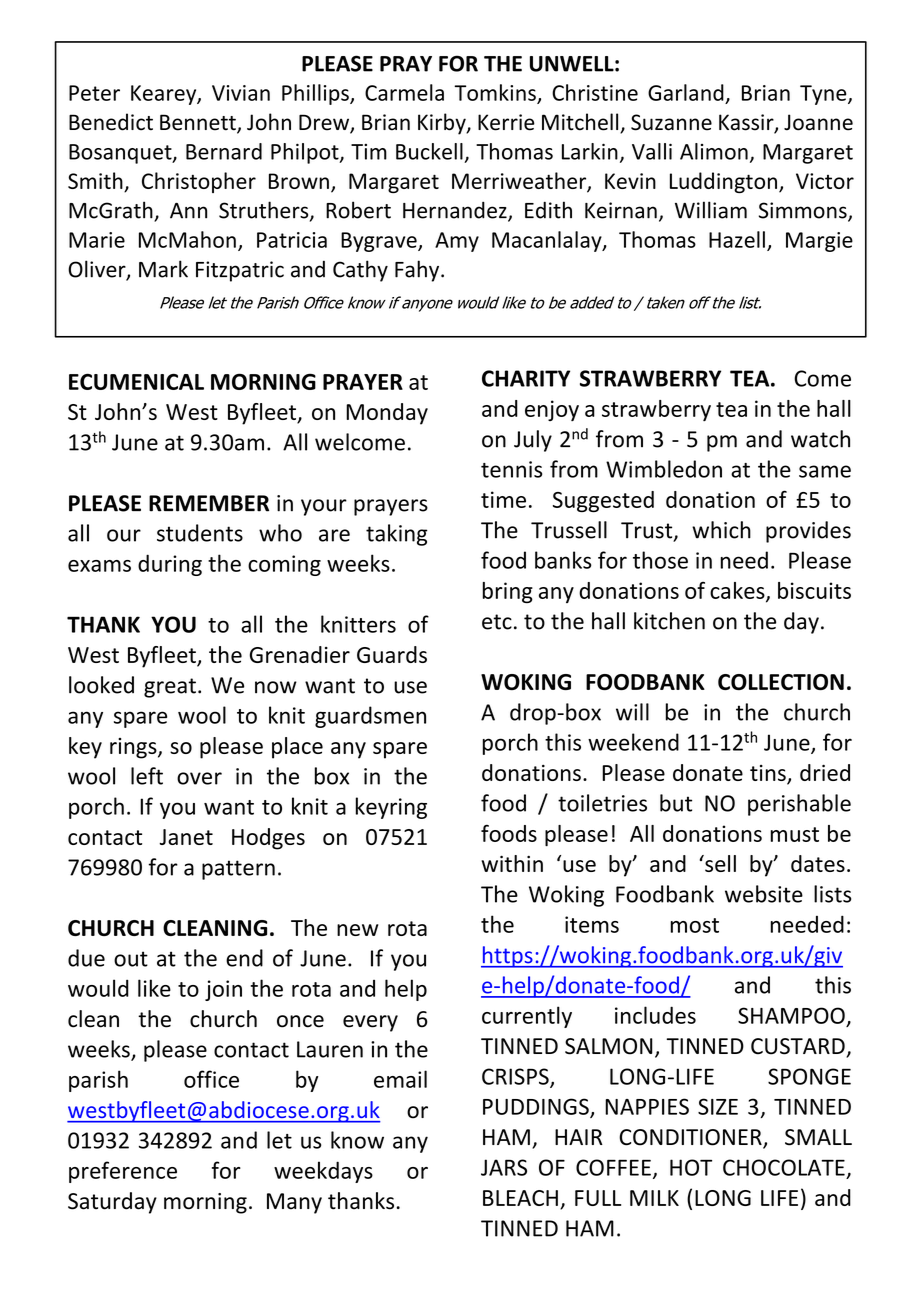 The image size is (924, 1308). Describe the element at coordinates (526, 378) in the page. I see `CHARITY` at that location.
